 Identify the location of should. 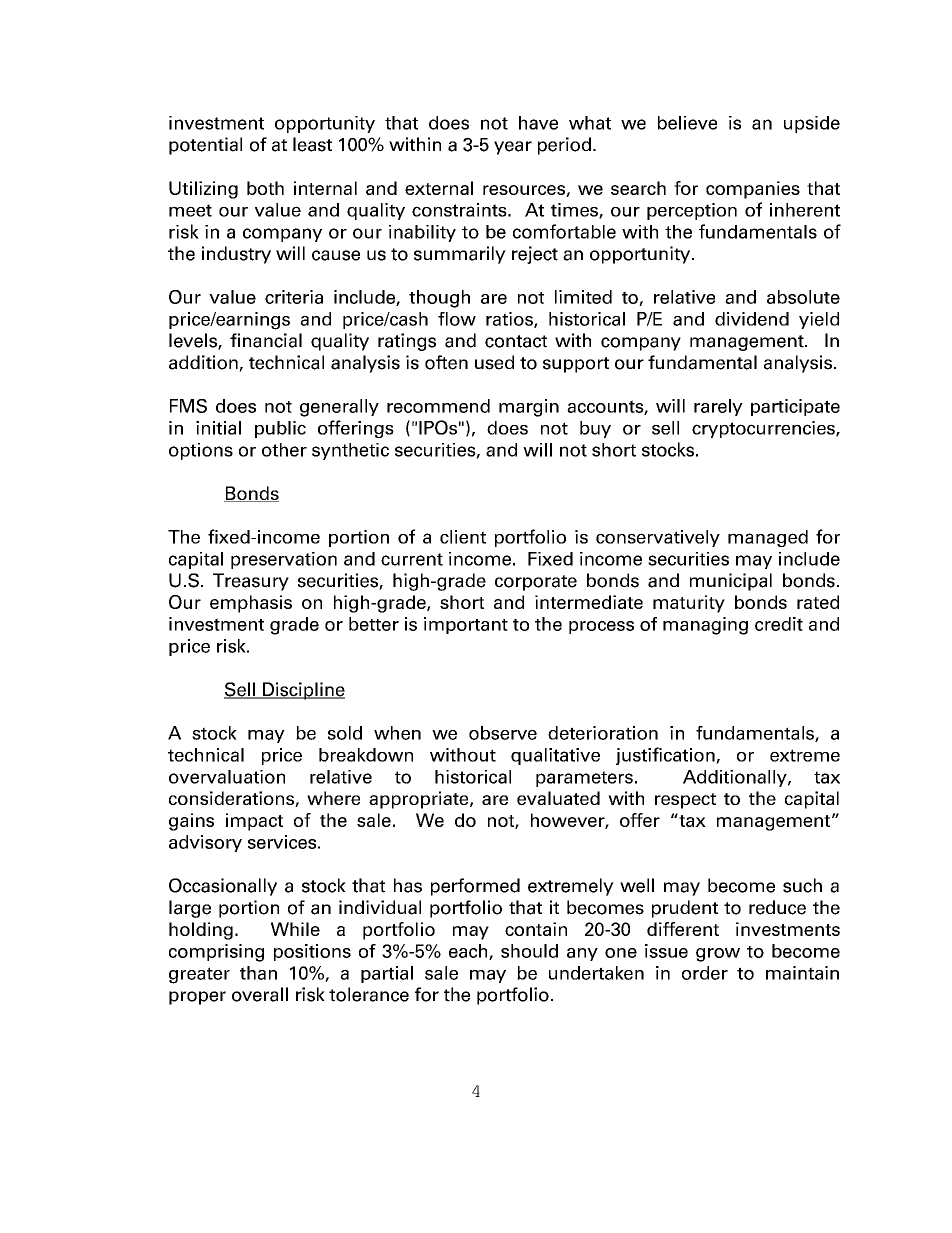
(529, 951).
